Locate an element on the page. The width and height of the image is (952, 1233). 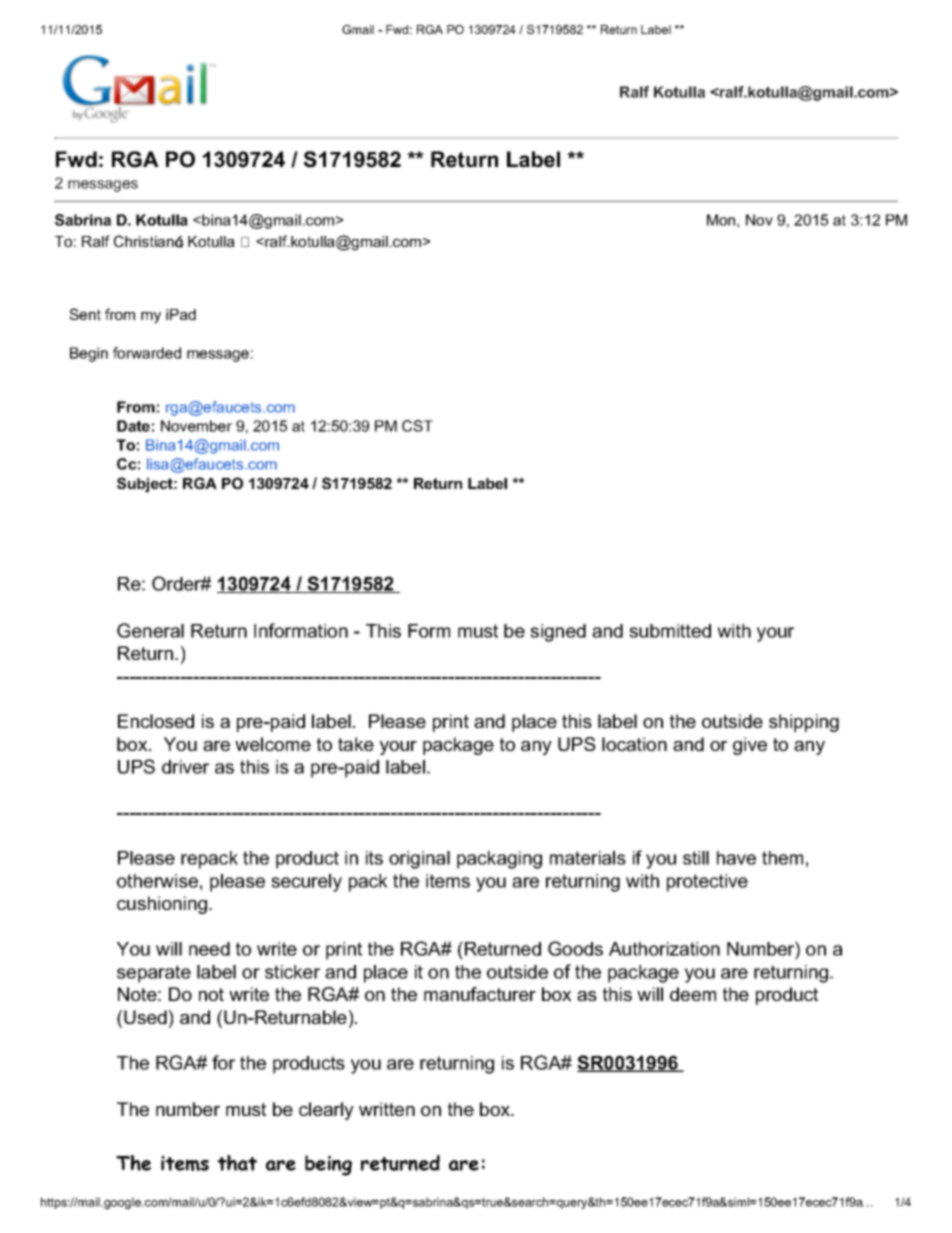
that is located at coordinates (237, 1163).
